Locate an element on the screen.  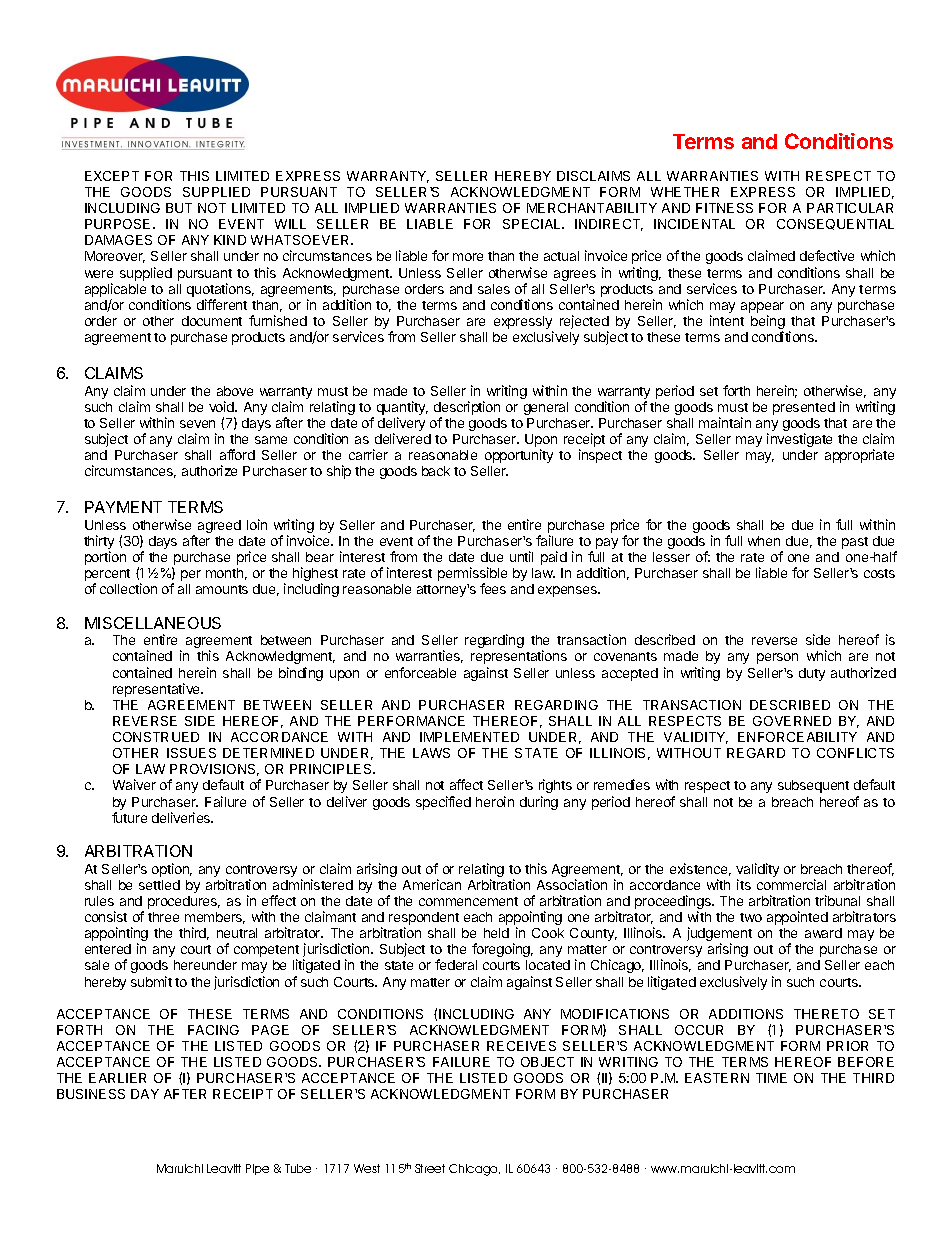
Pipe is located at coordinates (257, 1169).
